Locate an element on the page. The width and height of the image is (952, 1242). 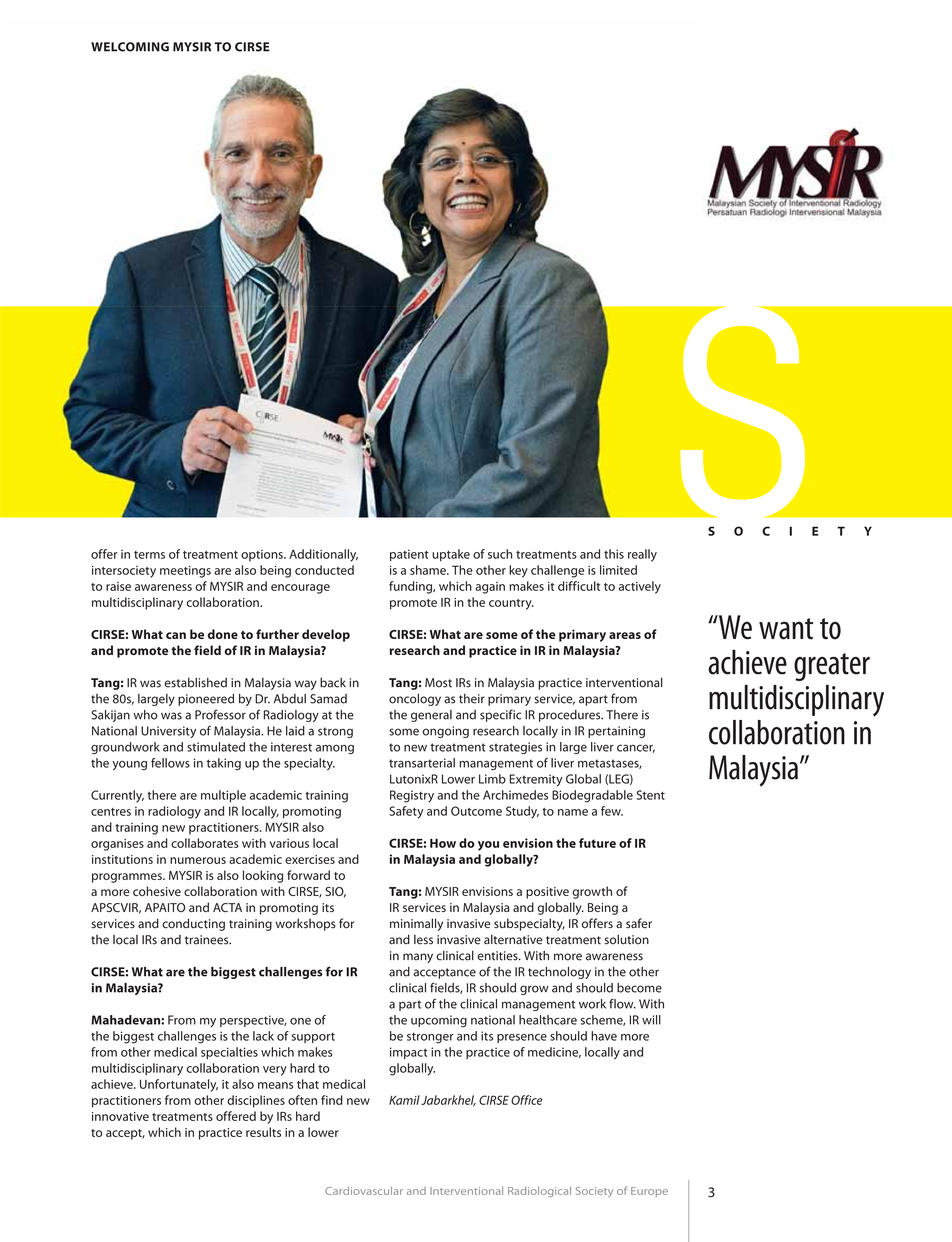
Radiological is located at coordinates (539, 1192).
